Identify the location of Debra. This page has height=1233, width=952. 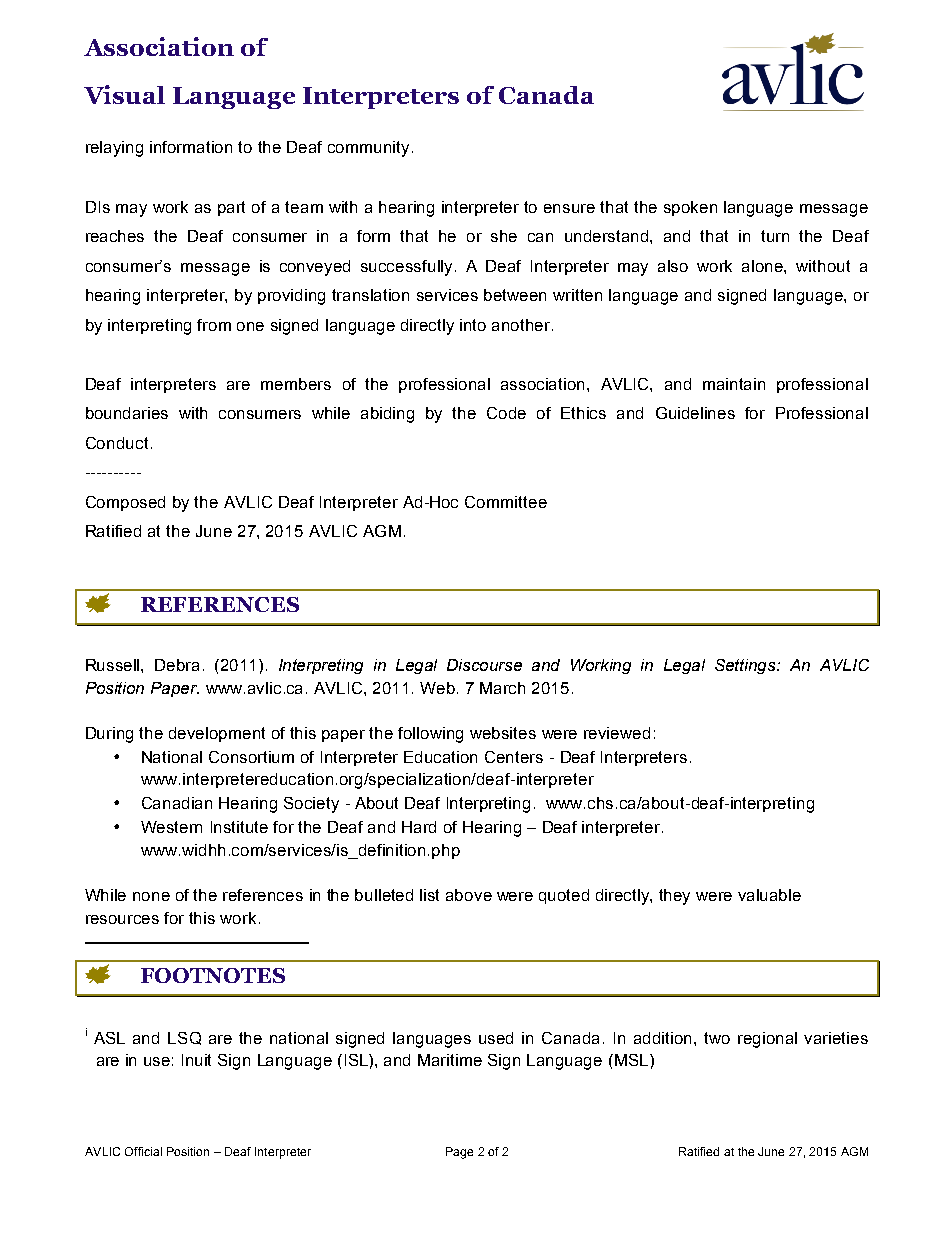
(177, 665).
